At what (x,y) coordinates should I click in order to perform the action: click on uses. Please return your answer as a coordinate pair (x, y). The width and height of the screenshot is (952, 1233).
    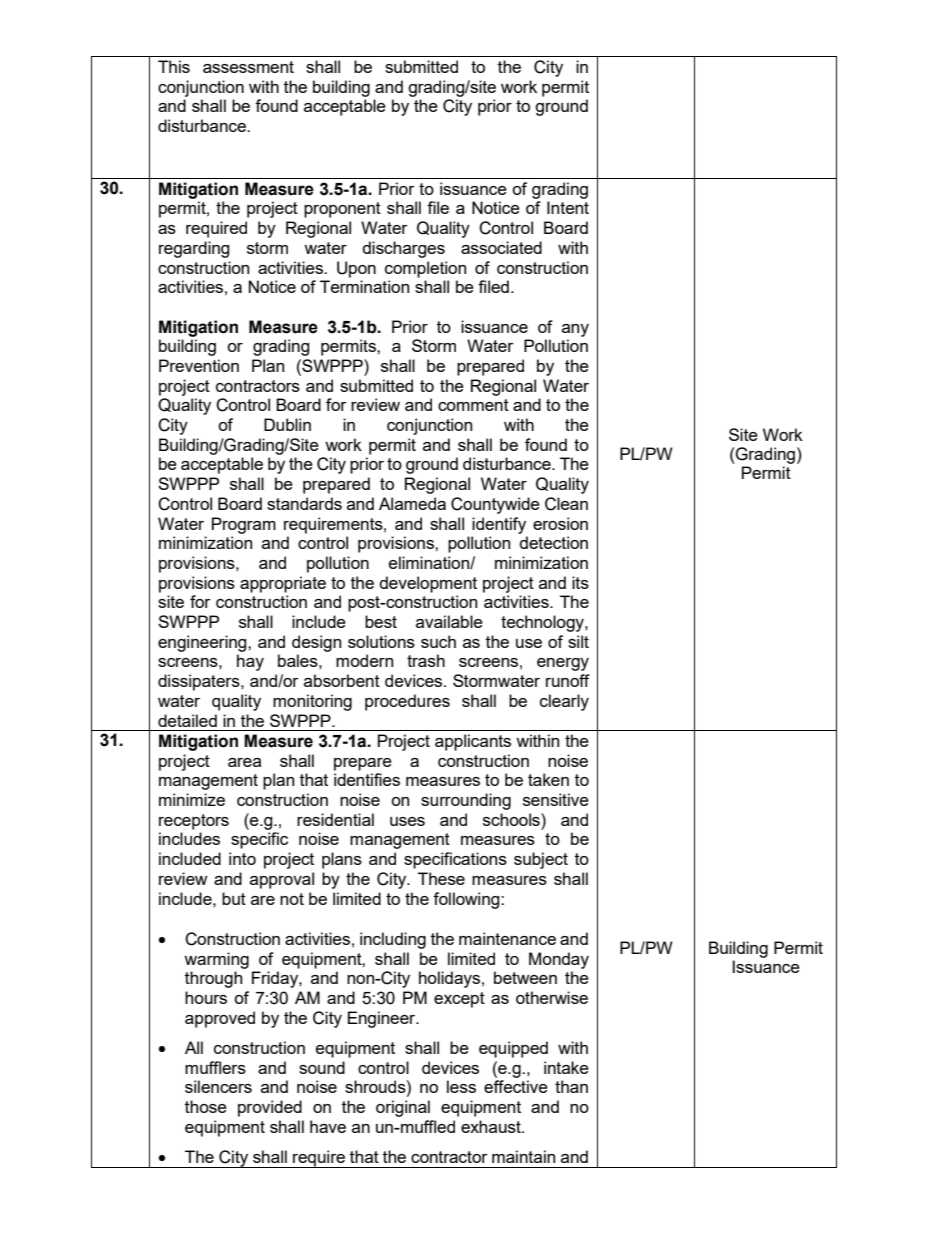
    Looking at the image, I should click on (407, 821).
